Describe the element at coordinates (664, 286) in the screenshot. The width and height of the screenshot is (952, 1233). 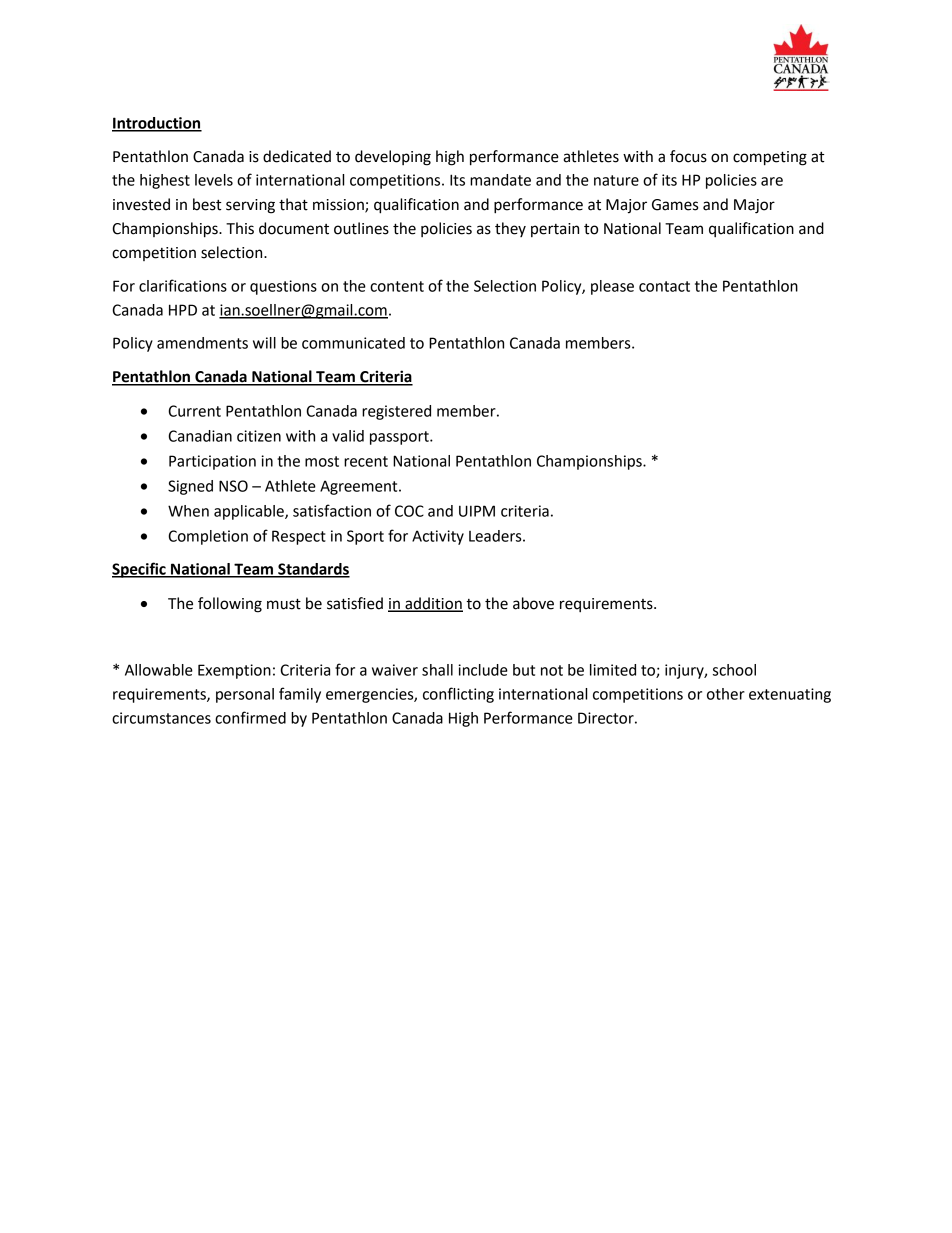
I see `contact` at that location.
